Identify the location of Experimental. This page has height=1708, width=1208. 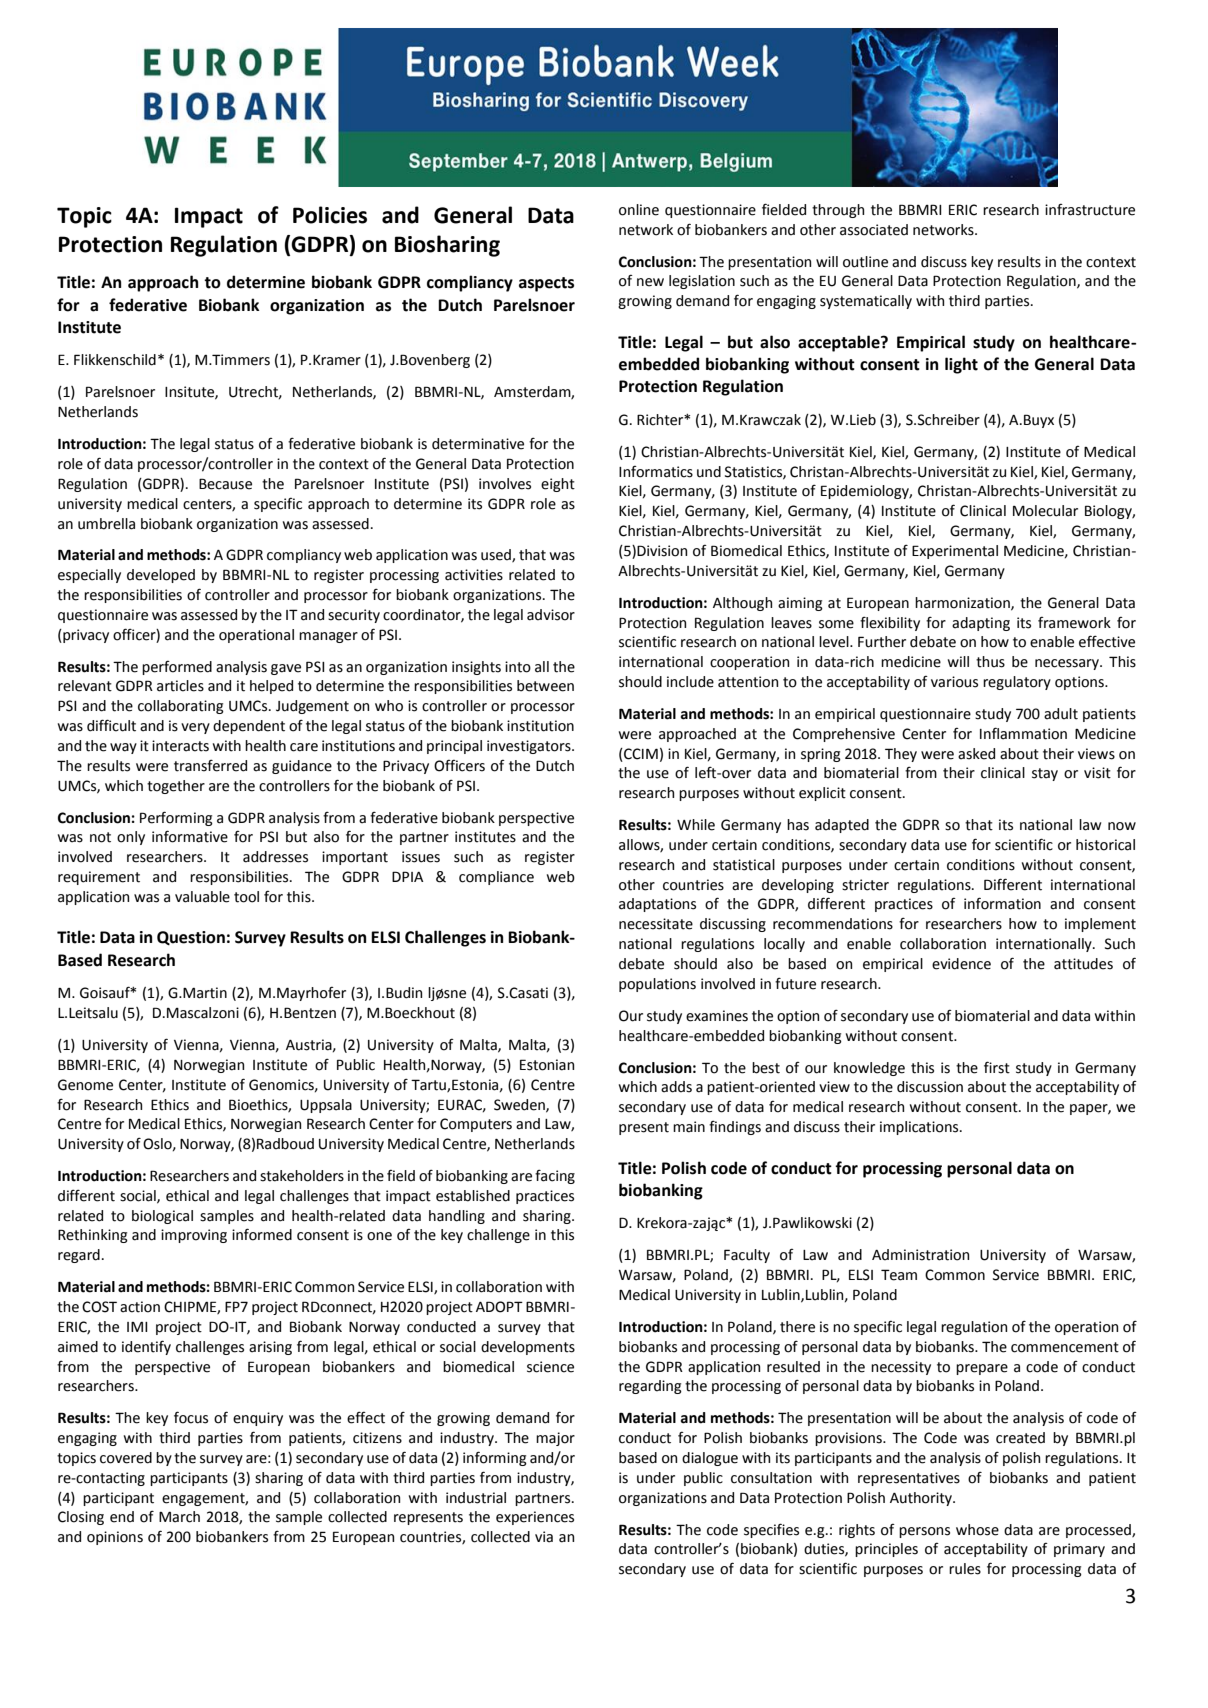
(955, 552).
